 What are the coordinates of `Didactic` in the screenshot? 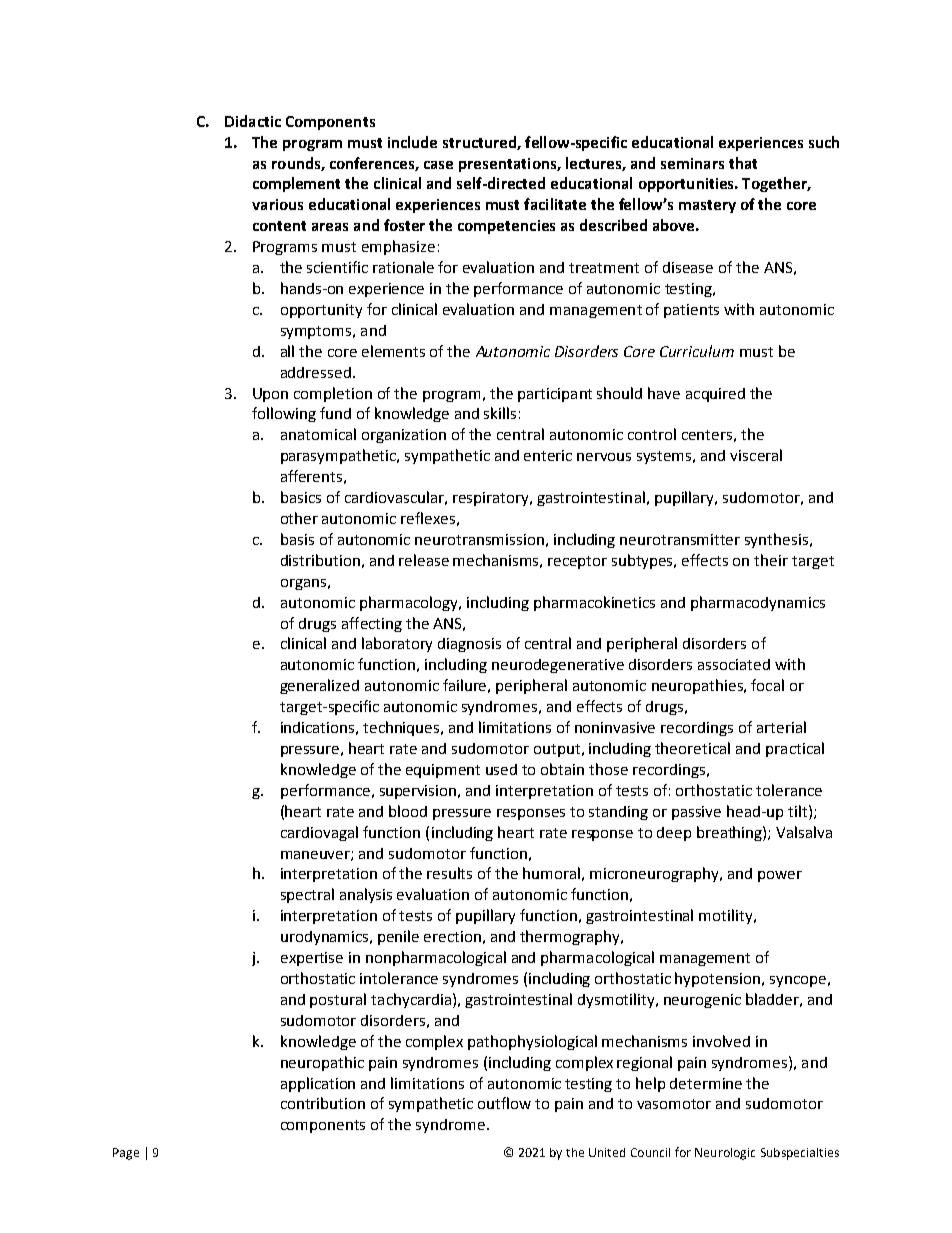 It's located at (253, 121).
